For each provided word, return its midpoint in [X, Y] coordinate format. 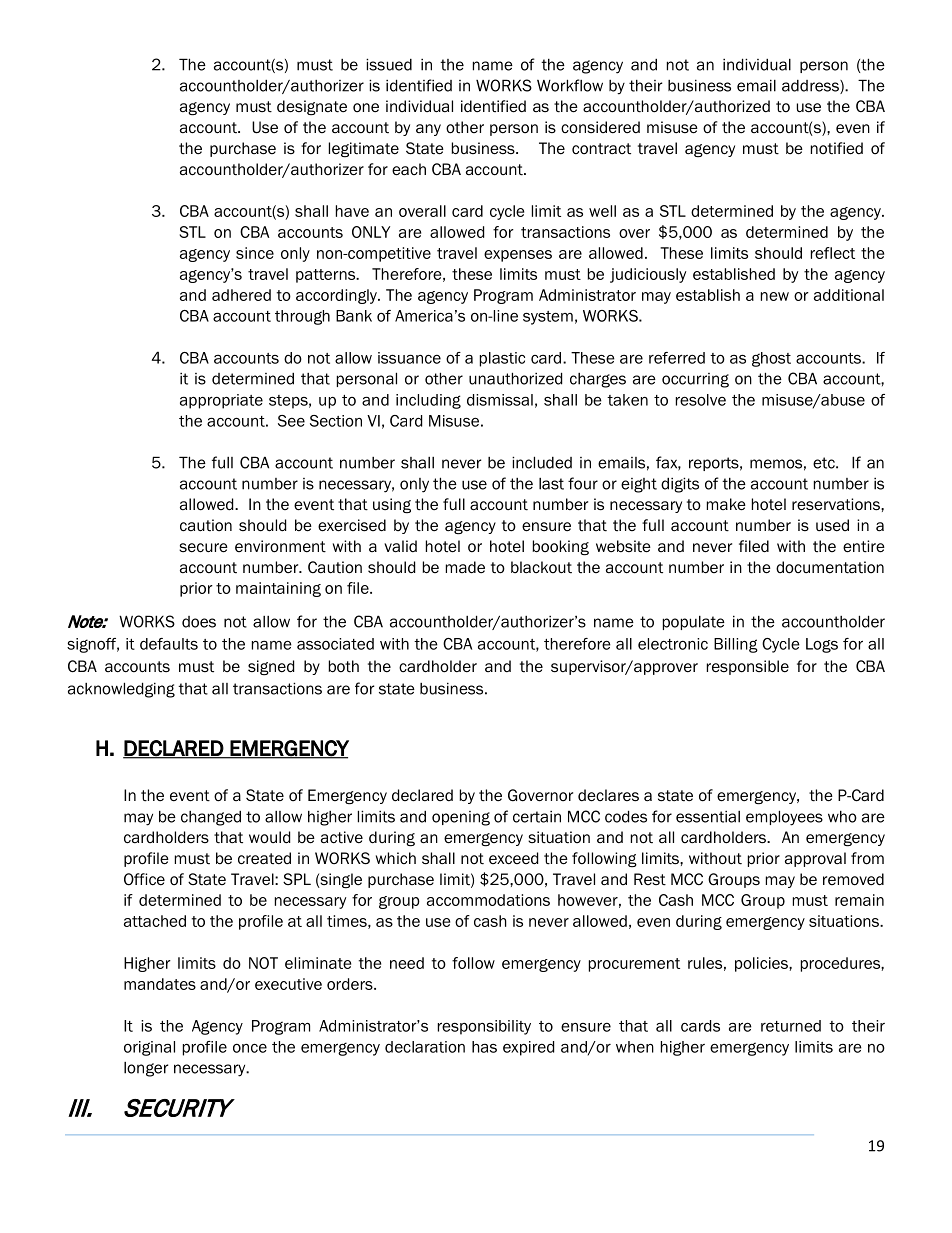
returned [791, 1026]
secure [203, 548]
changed [211, 818]
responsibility [484, 1027]
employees [784, 818]
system [548, 318]
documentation [830, 567]
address [811, 87]
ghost [771, 359]
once [250, 1048]
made [465, 567]
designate [312, 107]
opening [461, 818]
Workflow [570, 85]
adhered [241, 295]
